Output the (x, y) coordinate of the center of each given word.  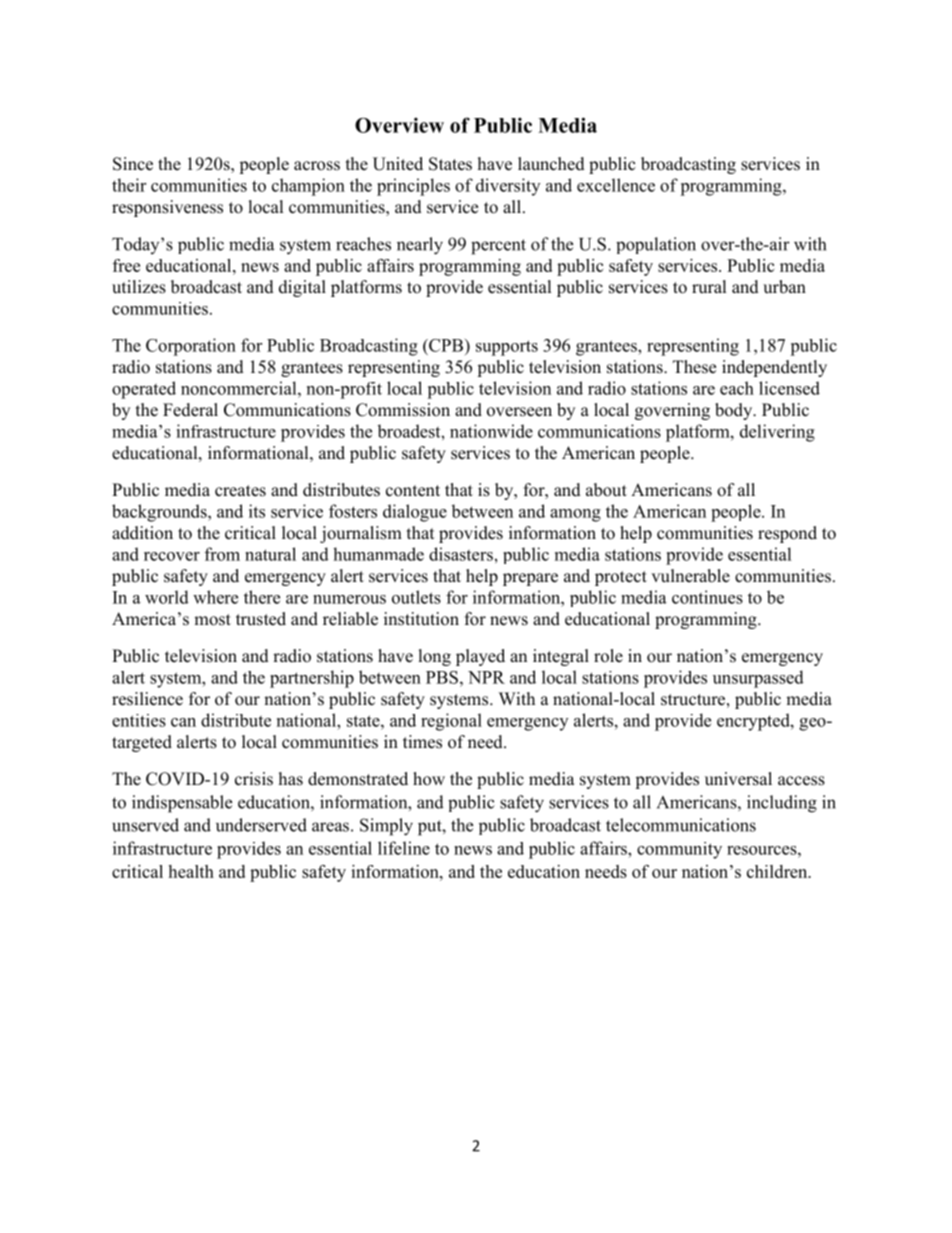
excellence (616, 185)
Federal (190, 410)
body (735, 411)
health (191, 871)
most (212, 620)
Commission (403, 410)
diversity (508, 187)
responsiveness (167, 208)
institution (421, 619)
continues (707, 597)
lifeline (404, 848)
